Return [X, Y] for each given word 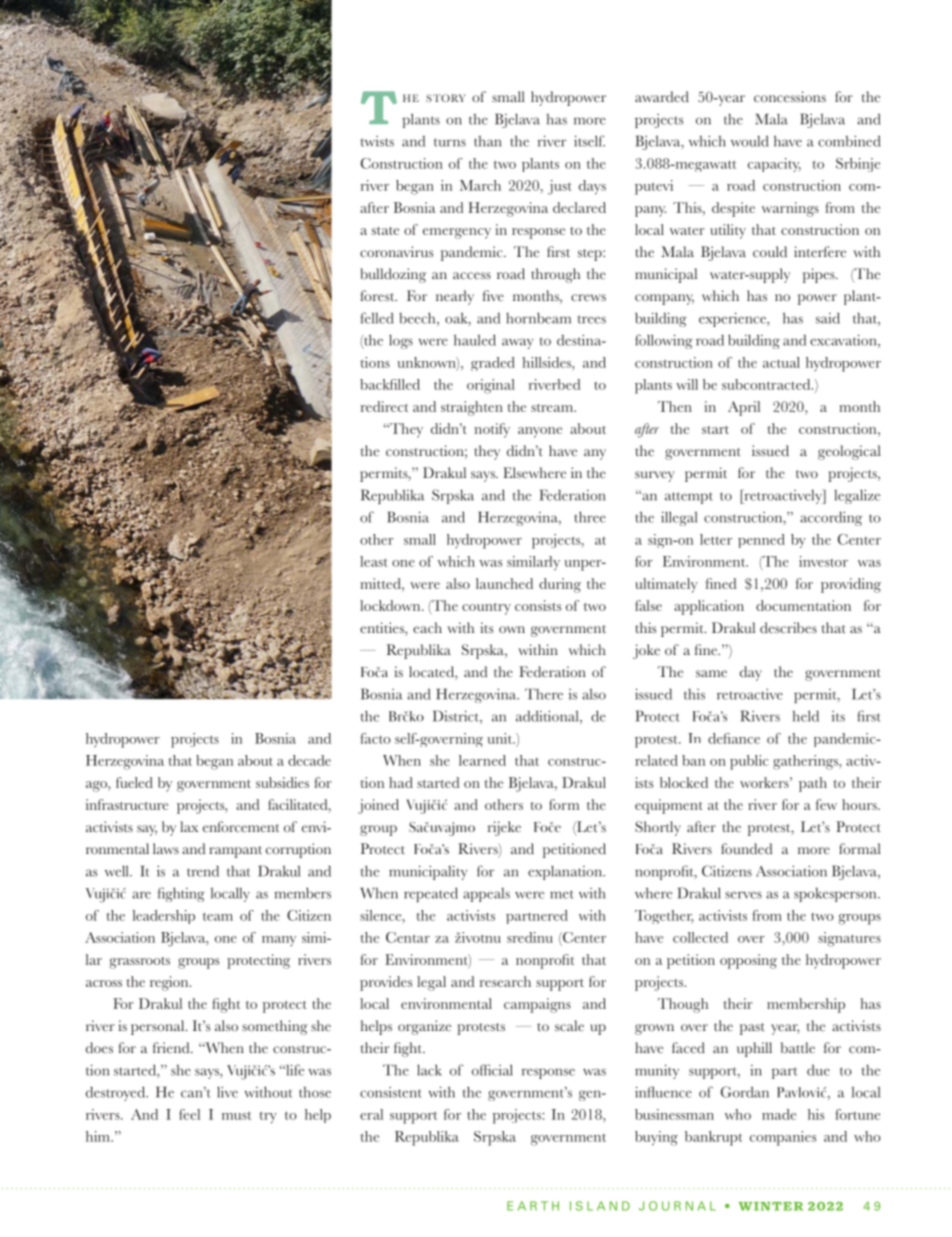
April [744, 408]
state [385, 231]
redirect [384, 406]
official [492, 1070]
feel [189, 1114]
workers [765, 782]
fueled [134, 782]
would [750, 141]
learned [482, 760]
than [487, 141]
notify [492, 430]
